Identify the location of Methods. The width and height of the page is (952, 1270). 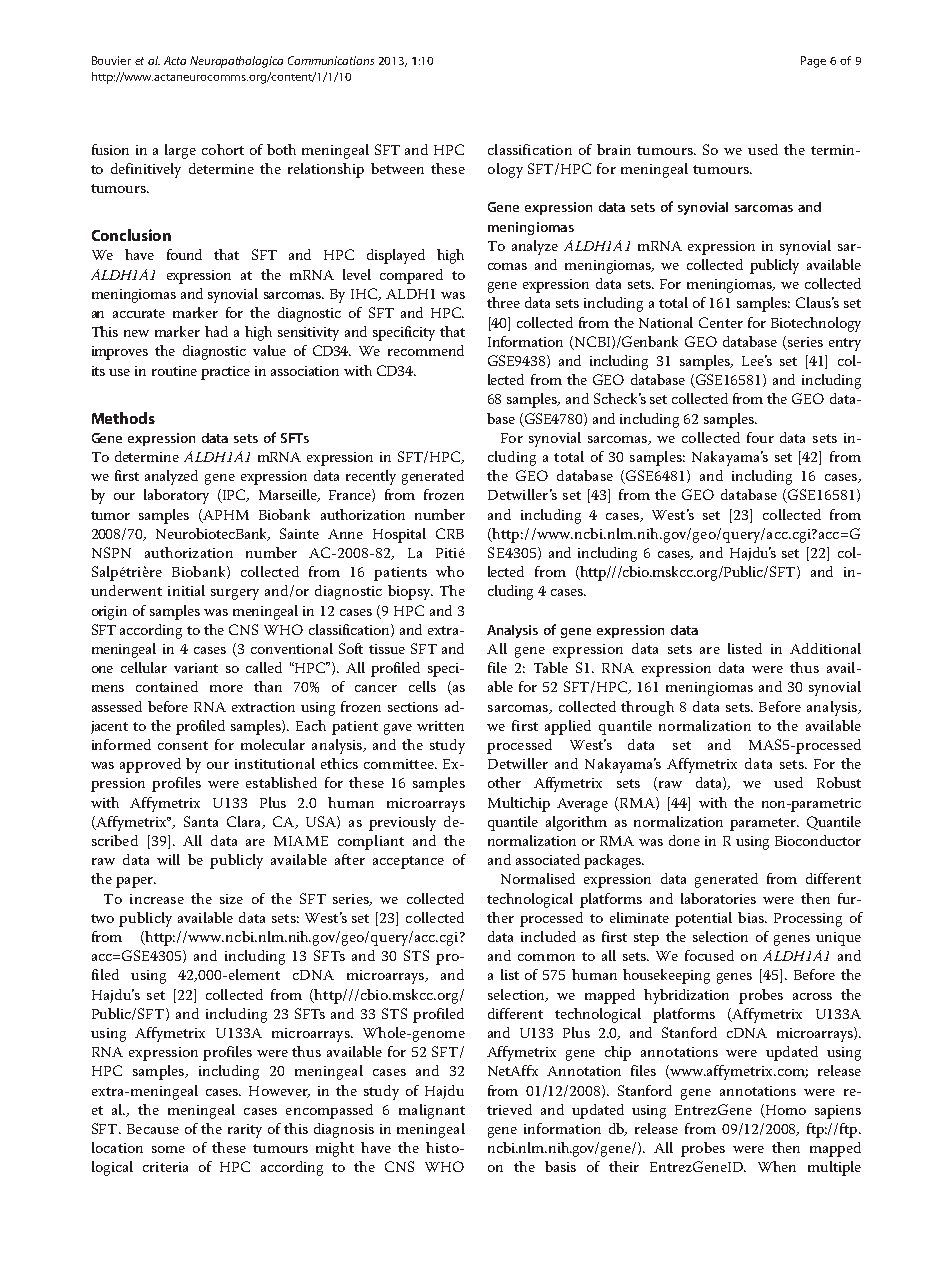
(123, 418).
